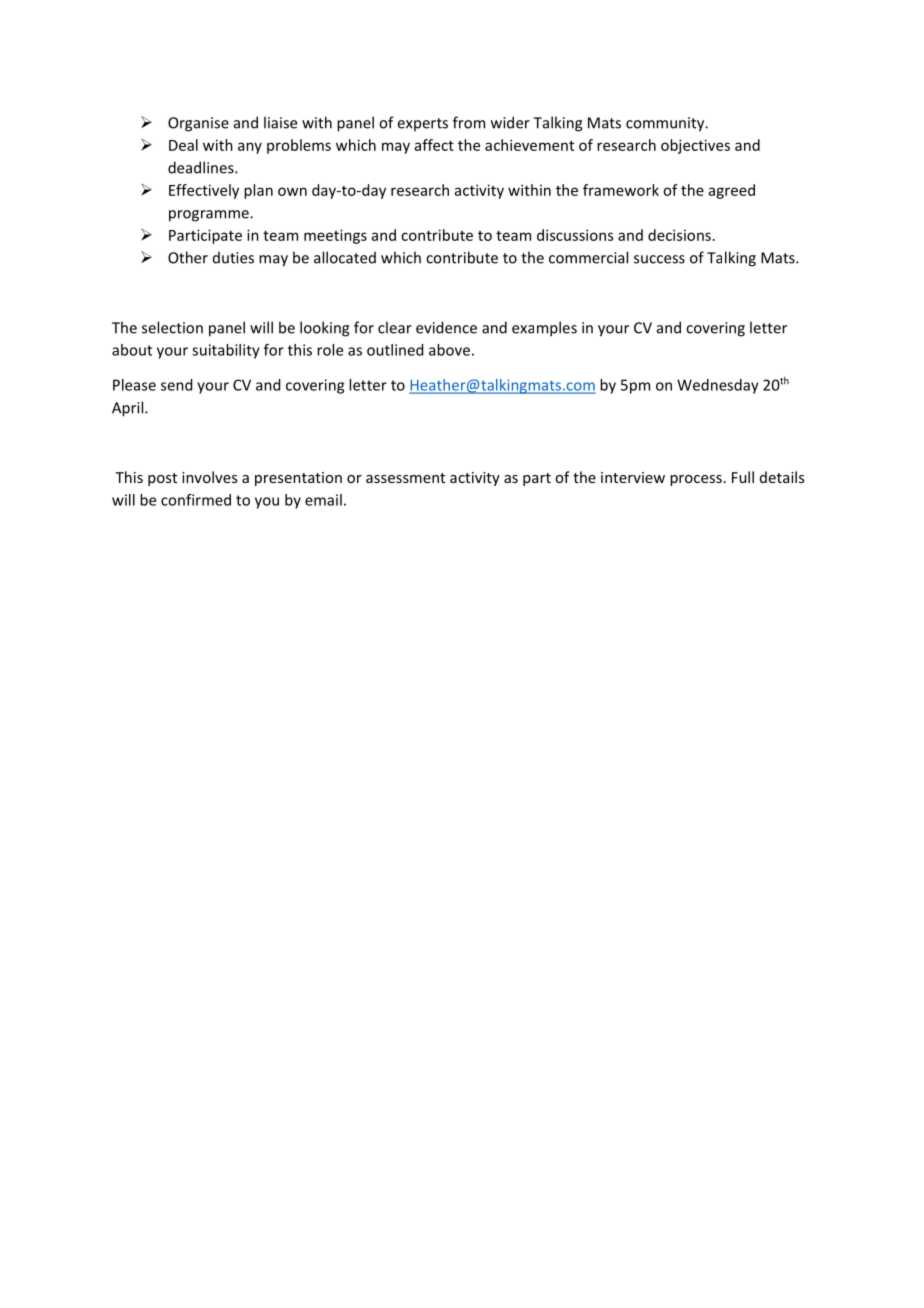 The image size is (924, 1308). What do you see at coordinates (209, 477) in the screenshot?
I see `involves` at bounding box center [209, 477].
